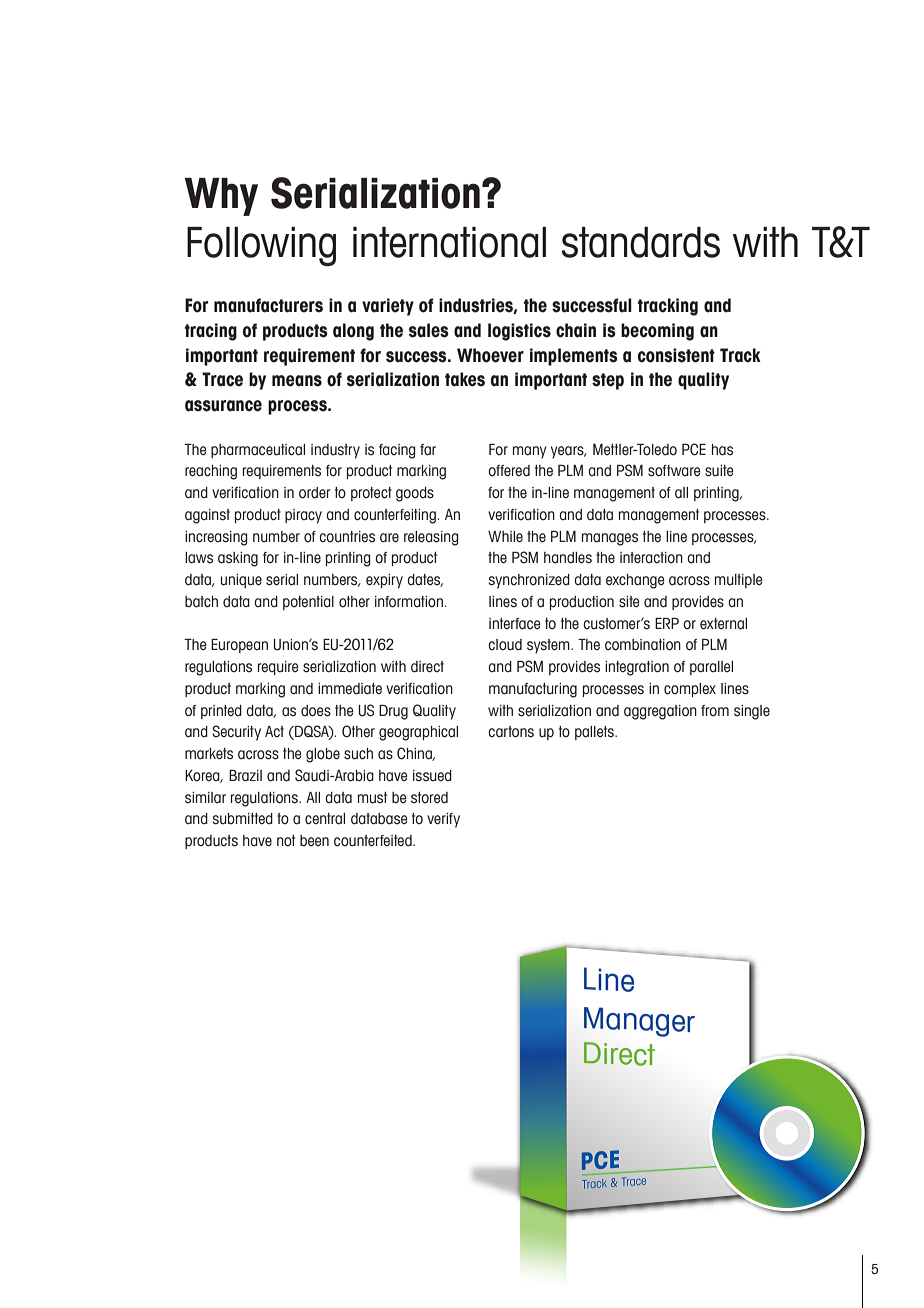 The width and height of the image is (924, 1308). What do you see at coordinates (641, 242) in the image?
I see `standards` at bounding box center [641, 242].
